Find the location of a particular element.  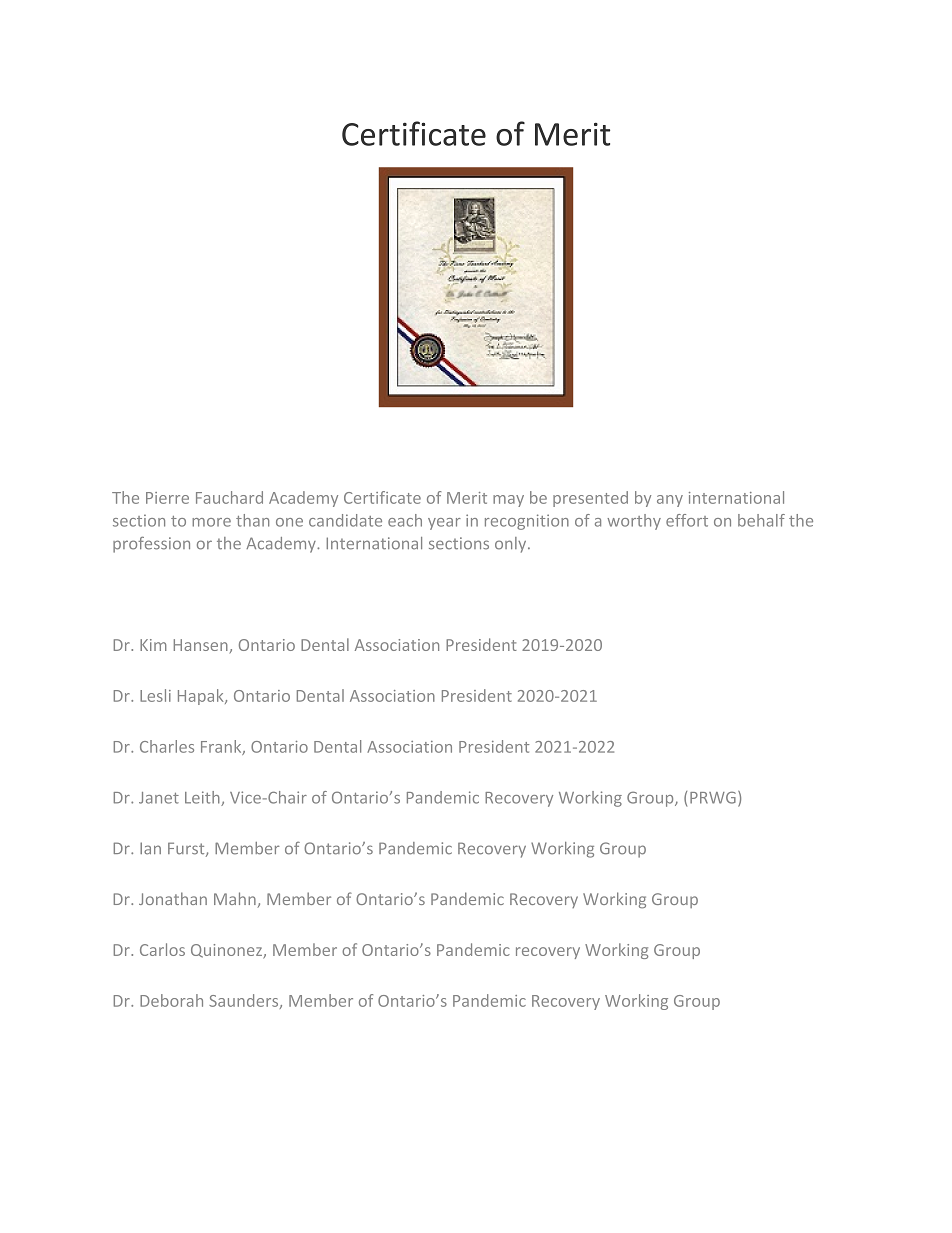

Leith is located at coordinates (203, 798).
